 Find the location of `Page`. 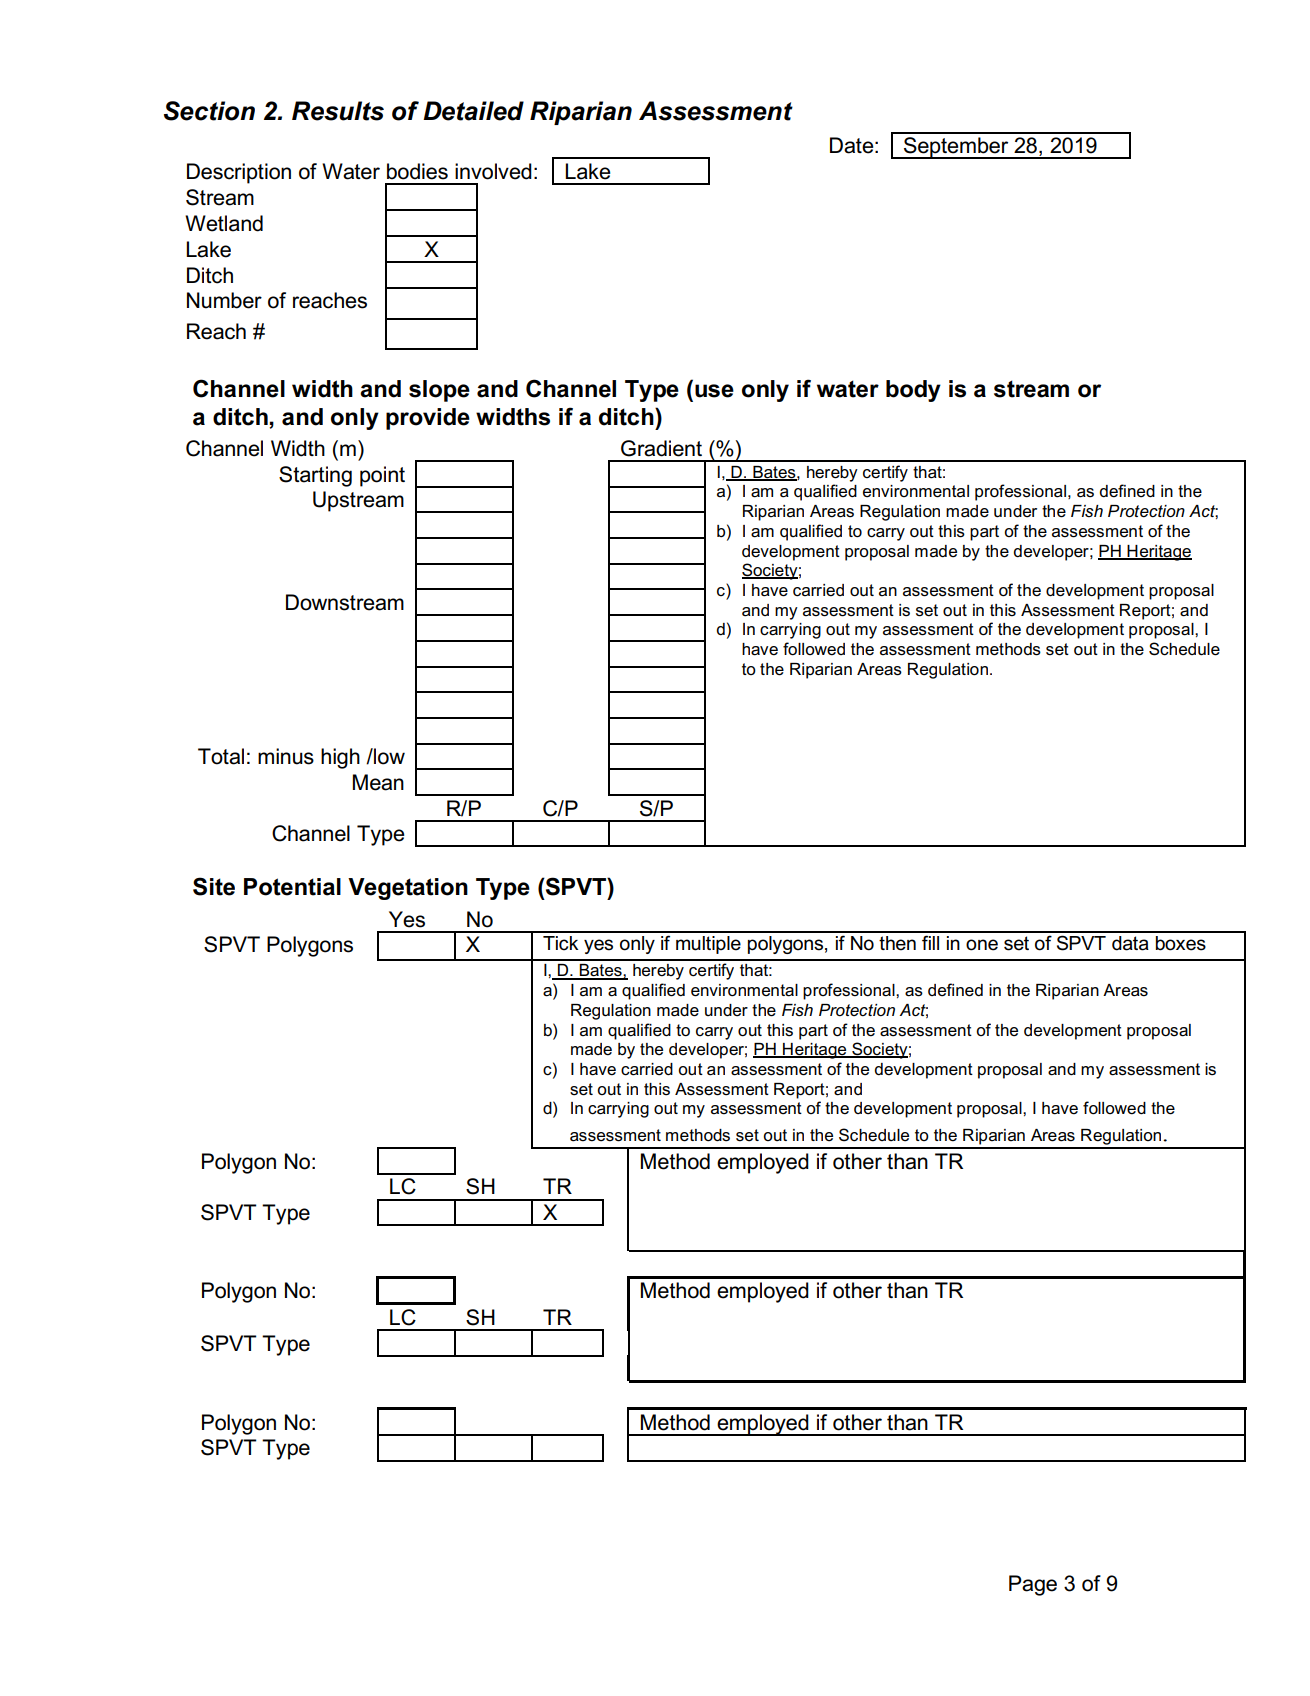

Page is located at coordinates (1033, 1585).
